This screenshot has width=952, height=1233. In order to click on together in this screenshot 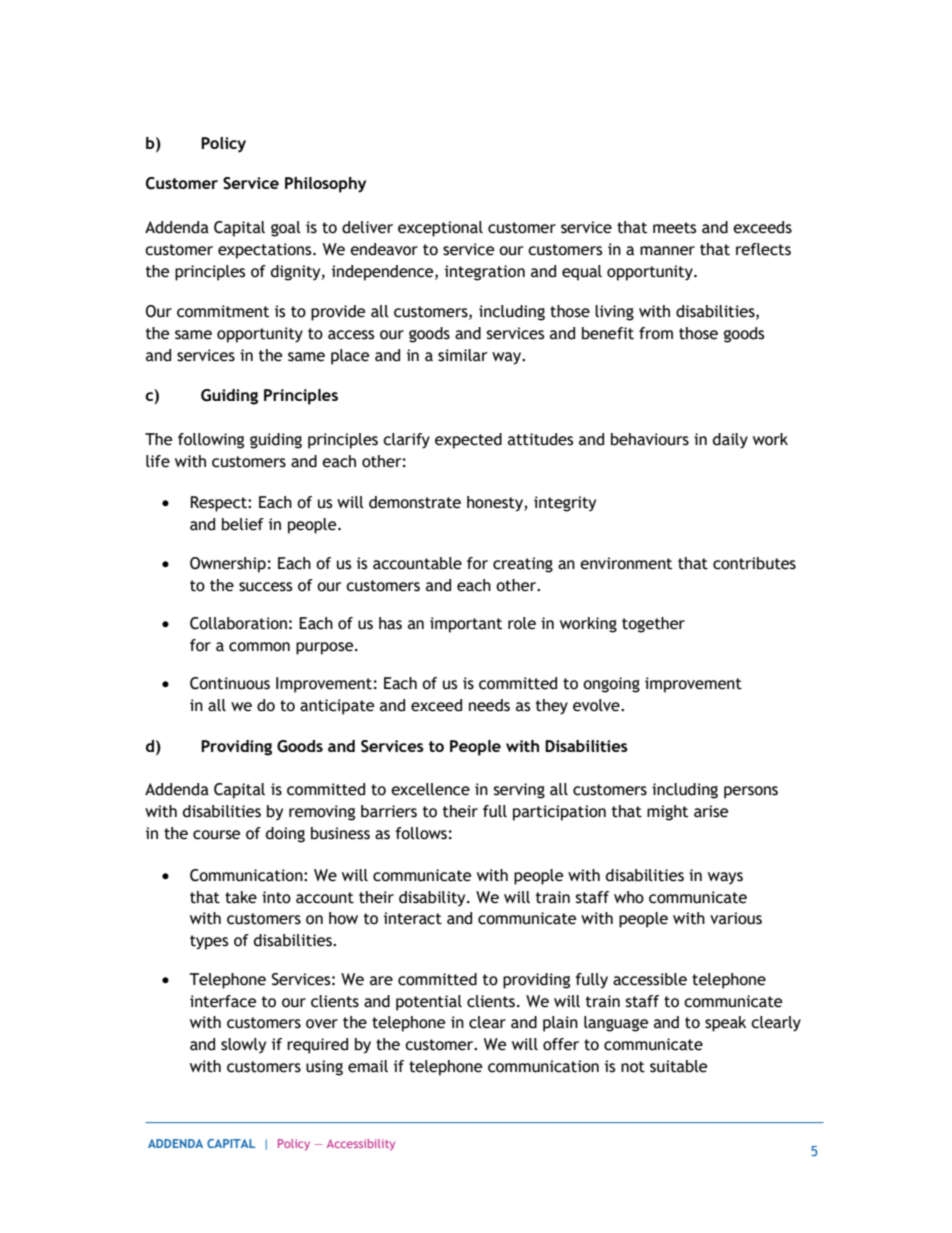, I will do `click(653, 625)`.
